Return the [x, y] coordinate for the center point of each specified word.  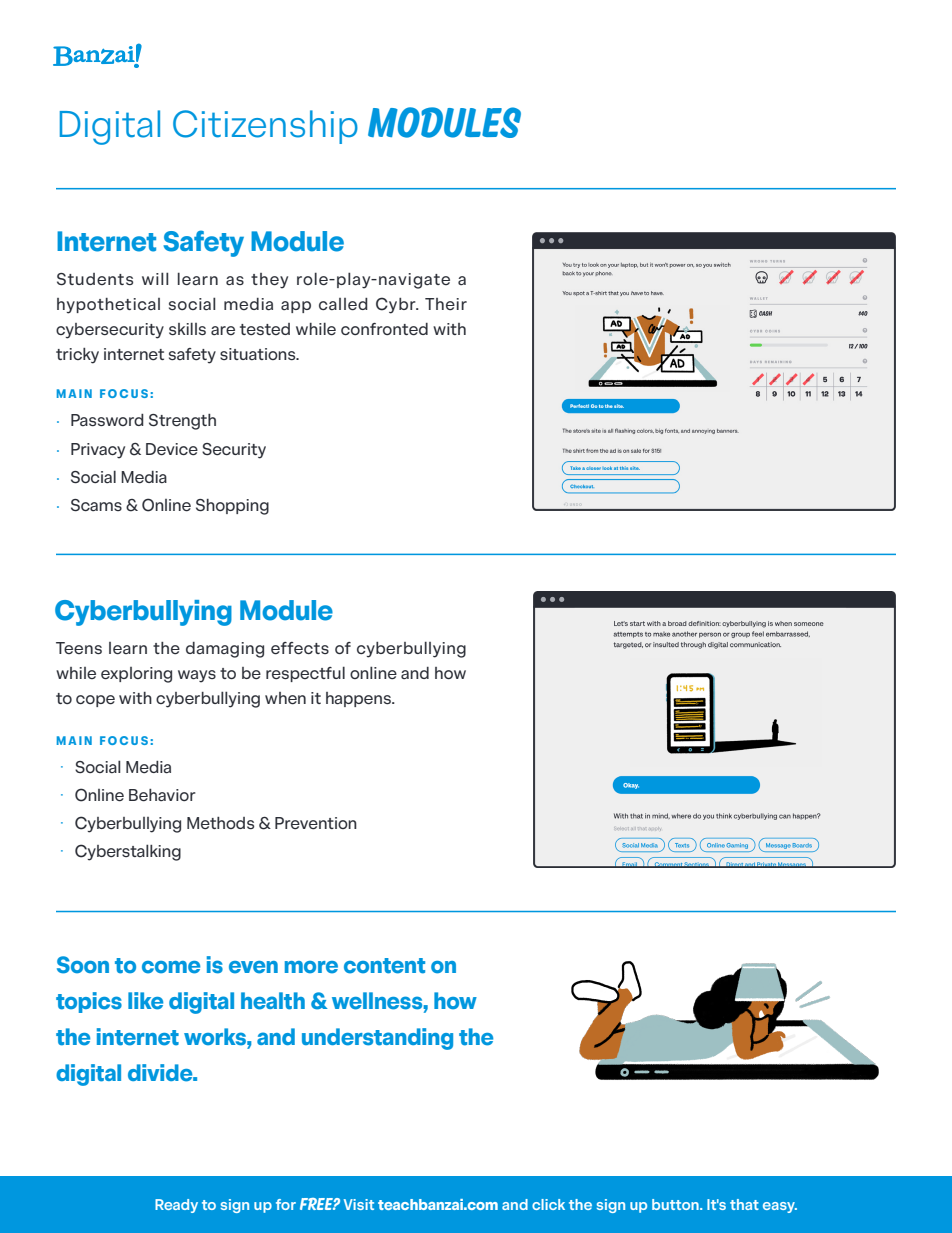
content [384, 966]
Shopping [232, 507]
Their [446, 304]
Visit [359, 1204]
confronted [384, 329]
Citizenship [265, 127]
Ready [176, 1206]
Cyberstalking [128, 852]
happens [359, 699]
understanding [377, 1039]
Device [172, 449]
